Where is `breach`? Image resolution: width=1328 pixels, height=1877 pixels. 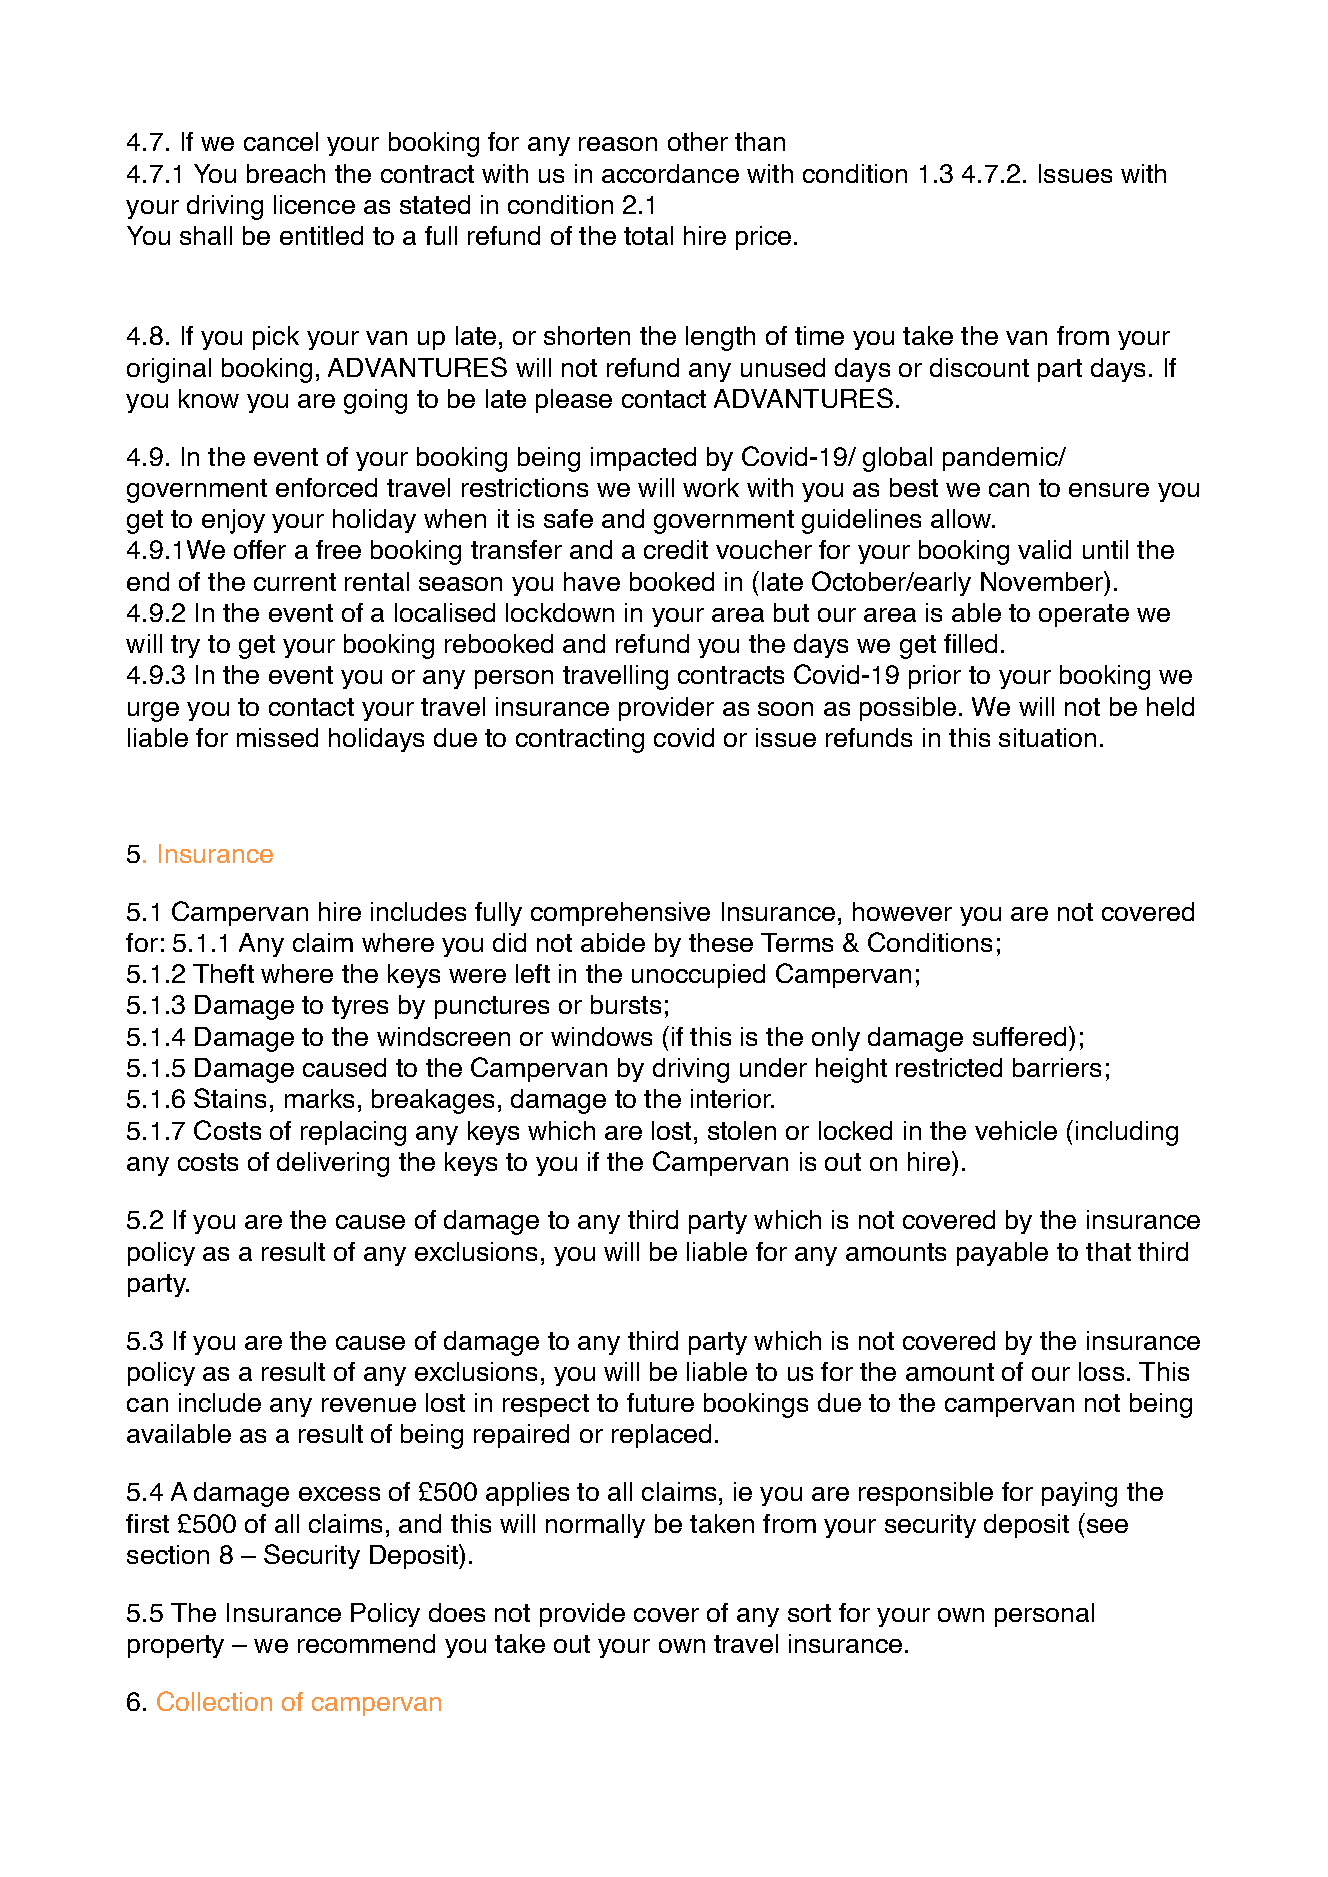
breach is located at coordinates (286, 173).
